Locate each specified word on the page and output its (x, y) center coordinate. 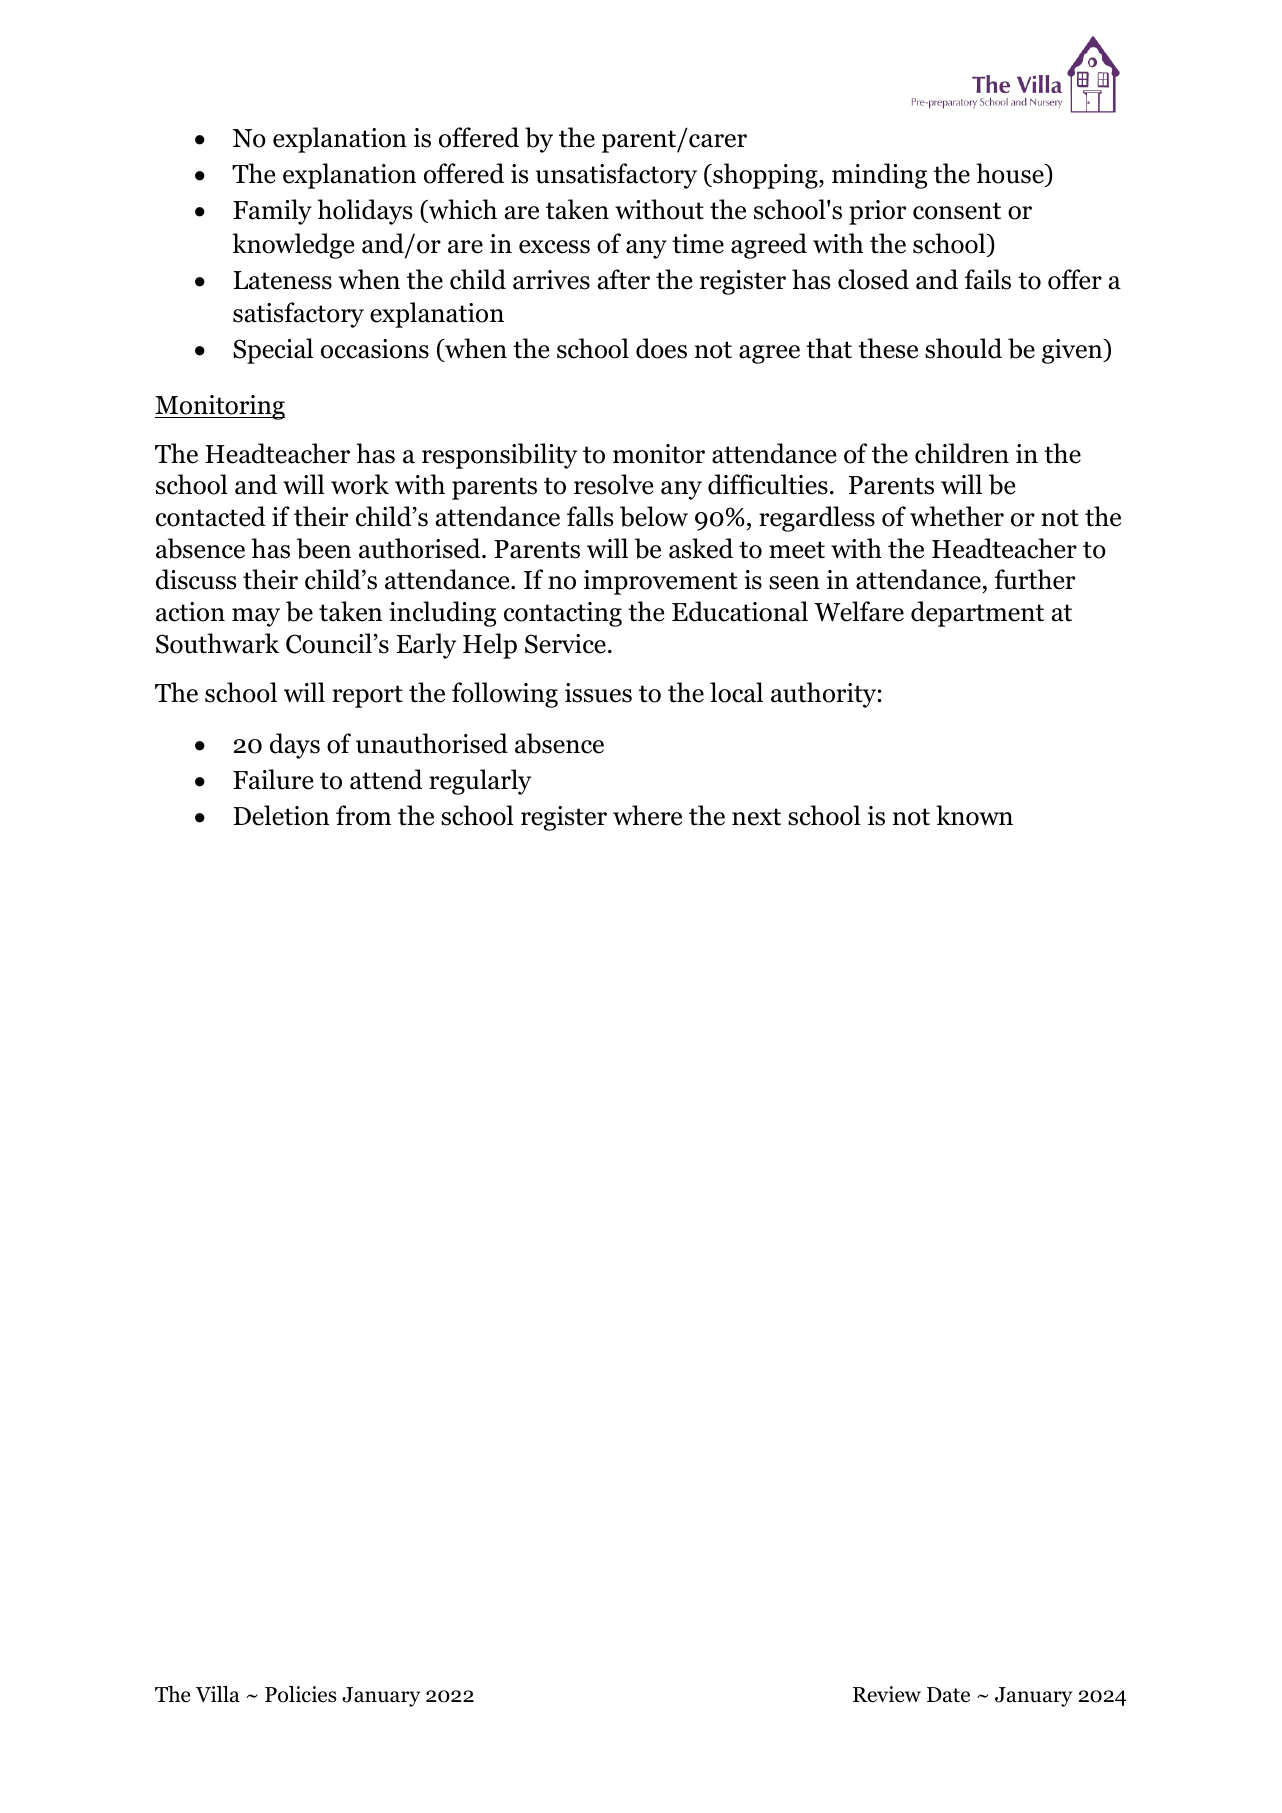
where (647, 815)
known (974, 815)
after (624, 279)
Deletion (281, 815)
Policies (300, 1694)
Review (887, 1694)
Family (272, 212)
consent (957, 211)
